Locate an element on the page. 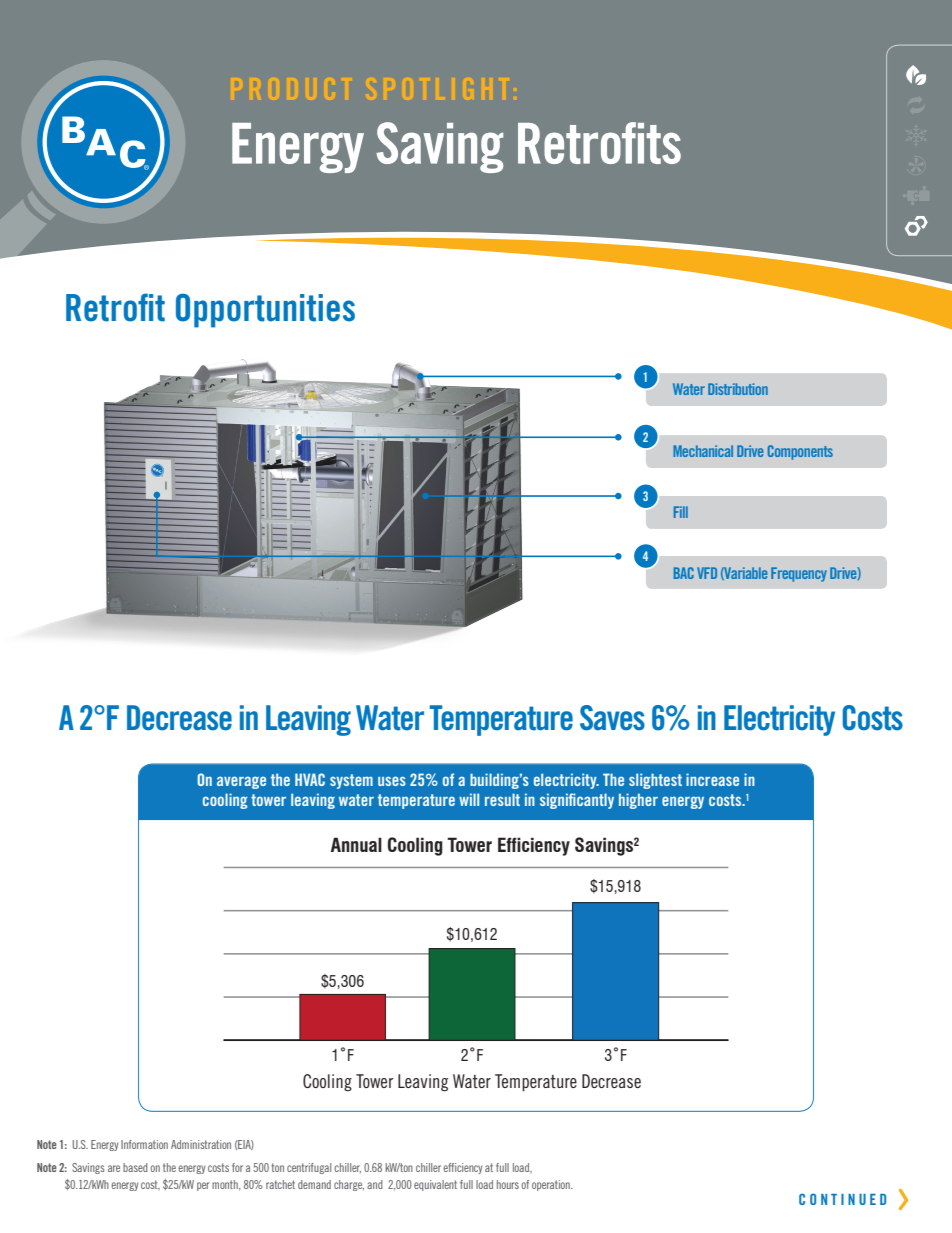 This document has width=952, height=1233. average is located at coordinates (241, 782).
